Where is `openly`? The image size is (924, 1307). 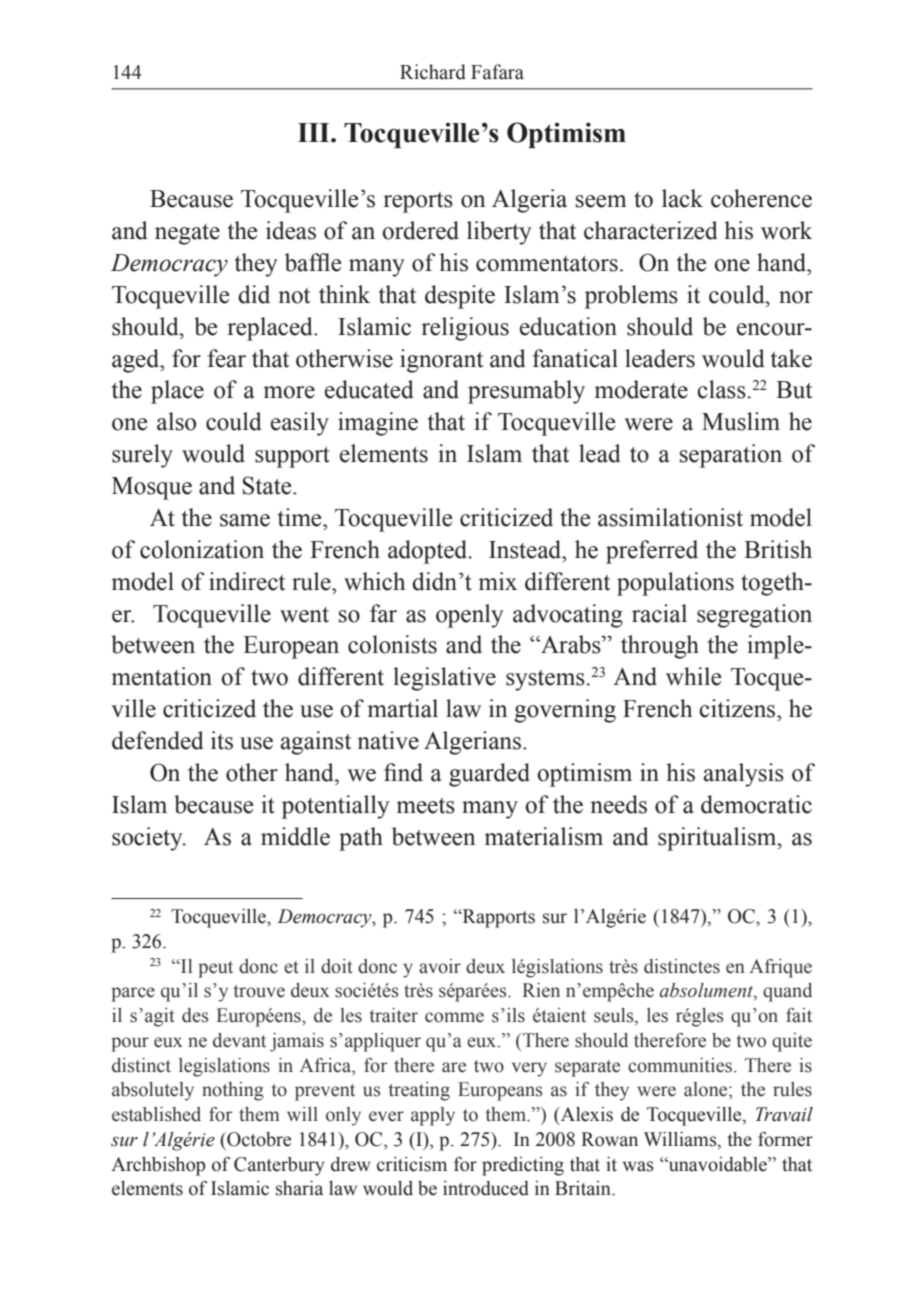 openly is located at coordinates (470, 616).
